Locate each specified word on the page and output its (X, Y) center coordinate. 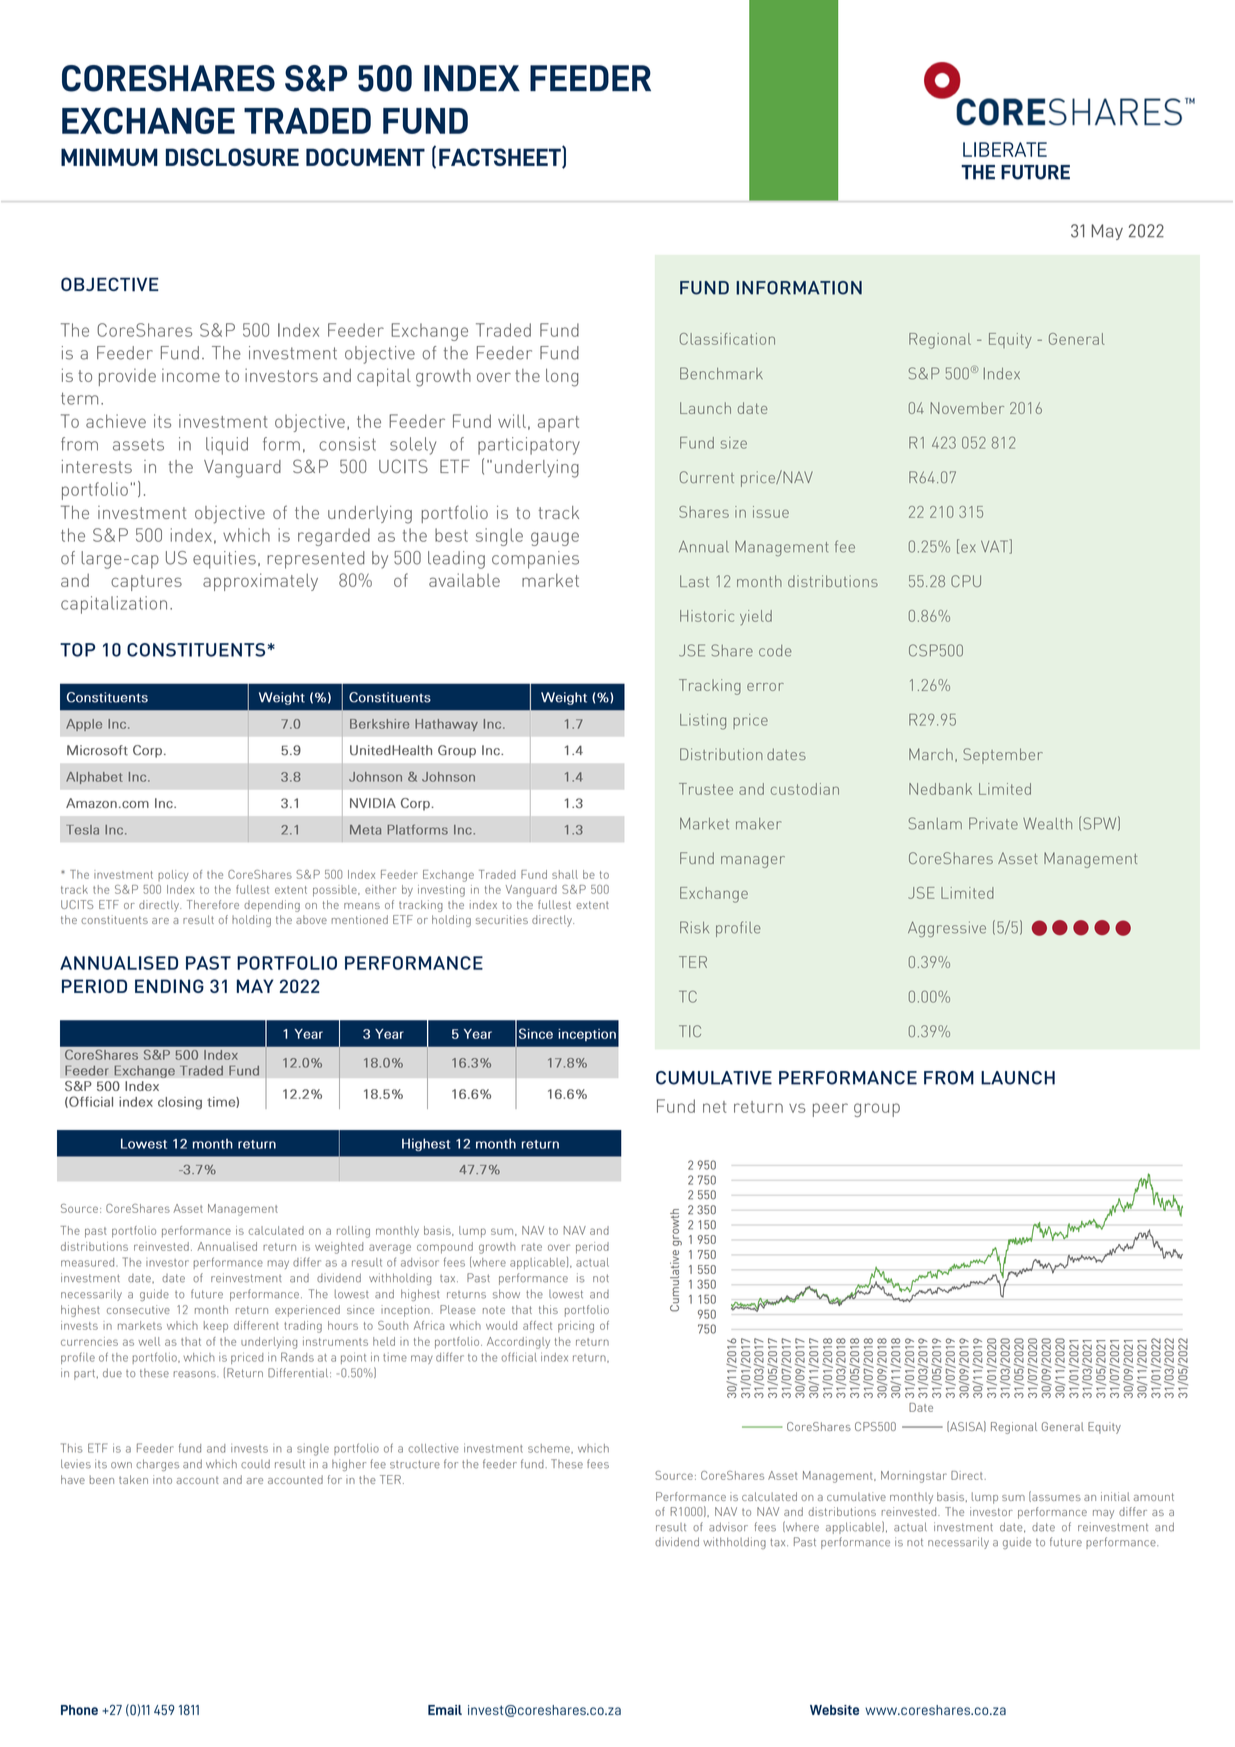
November (967, 408)
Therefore (213, 904)
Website (834, 1710)
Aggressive (947, 929)
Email (445, 1710)
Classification (727, 339)
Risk (694, 927)
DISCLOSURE (232, 157)
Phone (79, 1710)
